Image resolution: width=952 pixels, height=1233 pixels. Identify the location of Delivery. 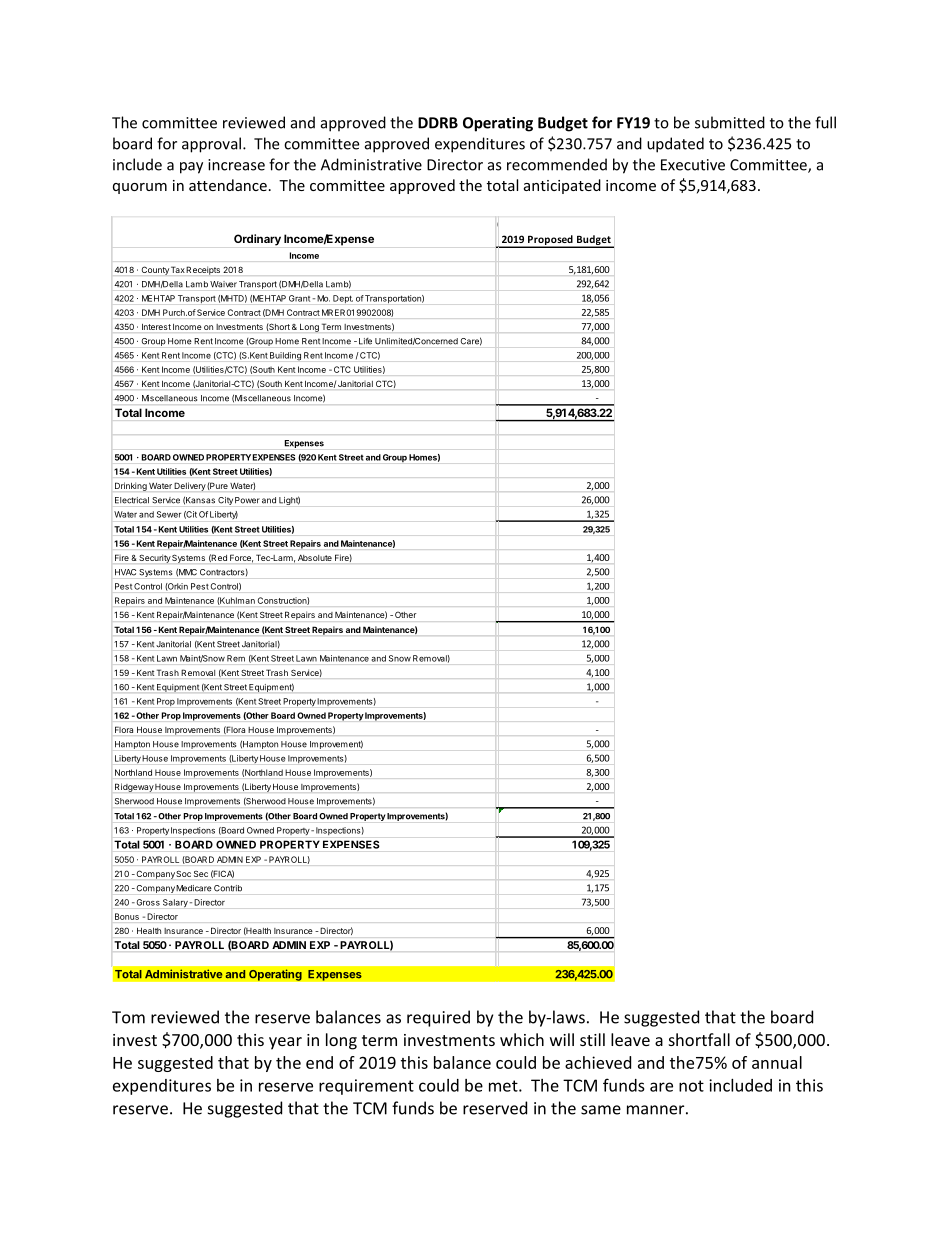
(190, 486).
